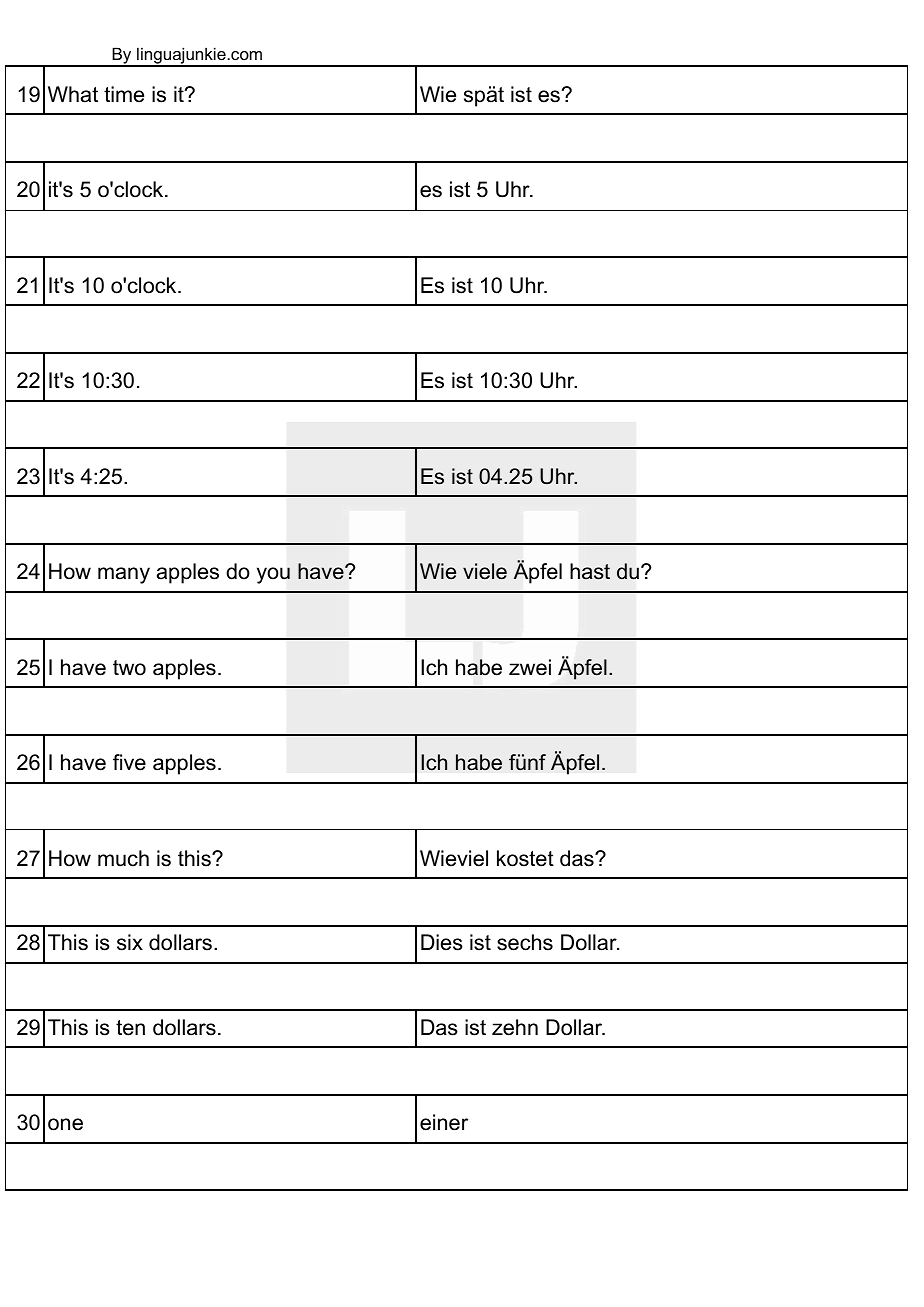  Describe the element at coordinates (124, 575) in the screenshot. I see `many` at that location.
